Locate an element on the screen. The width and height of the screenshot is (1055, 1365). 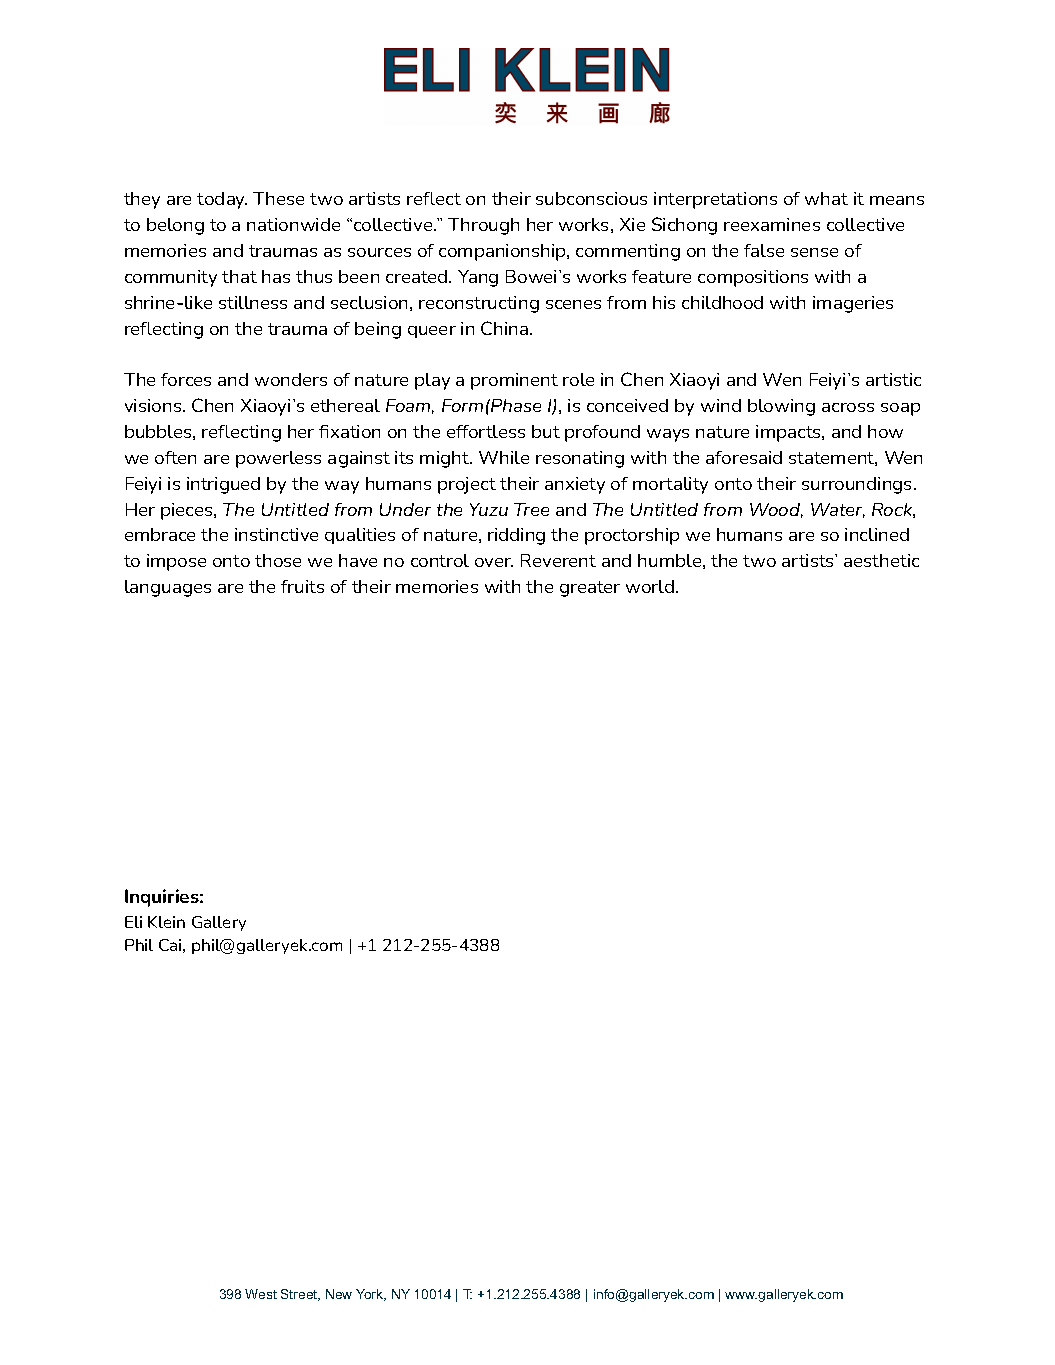
Through is located at coordinates (483, 226).
